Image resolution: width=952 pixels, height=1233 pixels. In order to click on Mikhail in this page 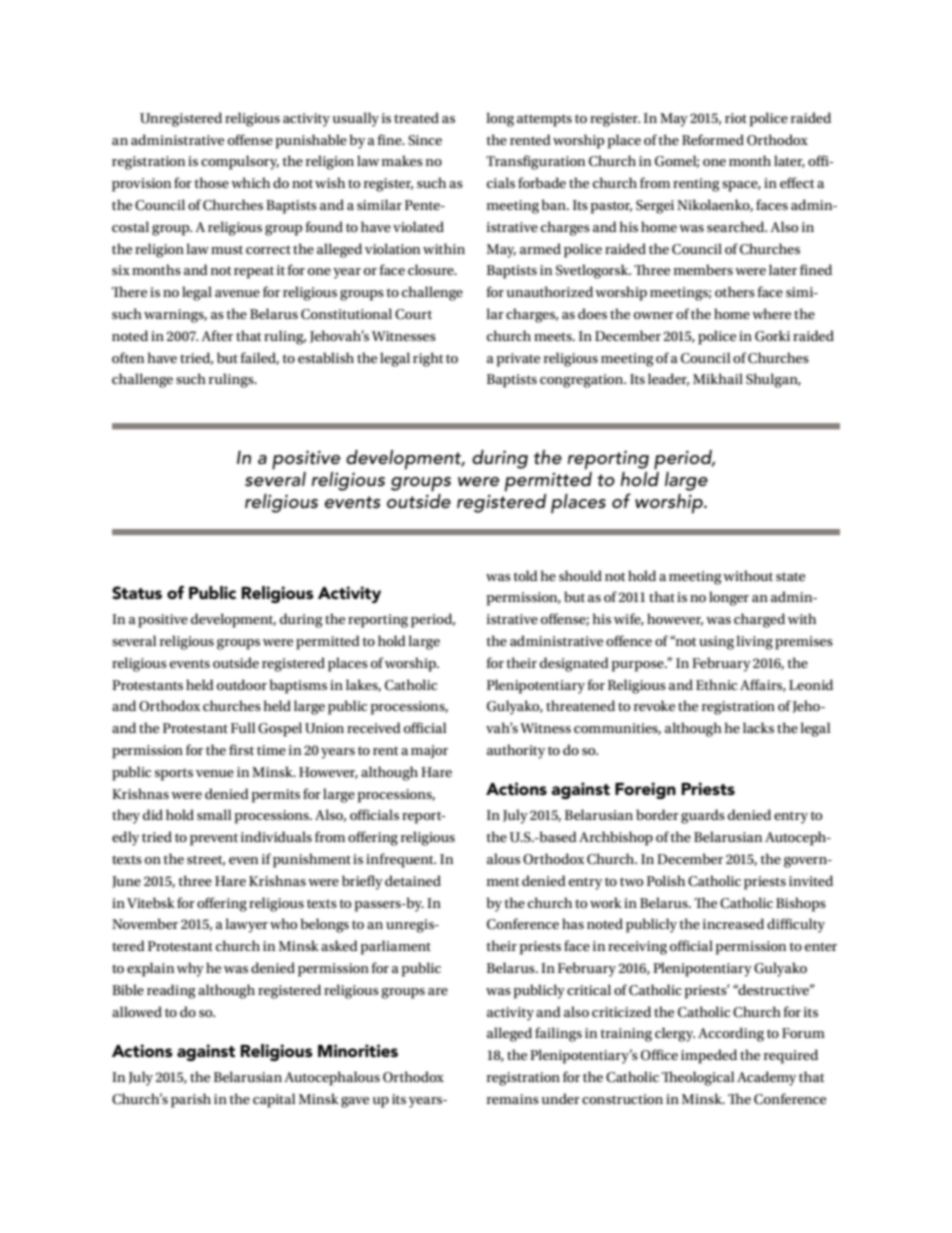, I will do `click(718, 378)`.
